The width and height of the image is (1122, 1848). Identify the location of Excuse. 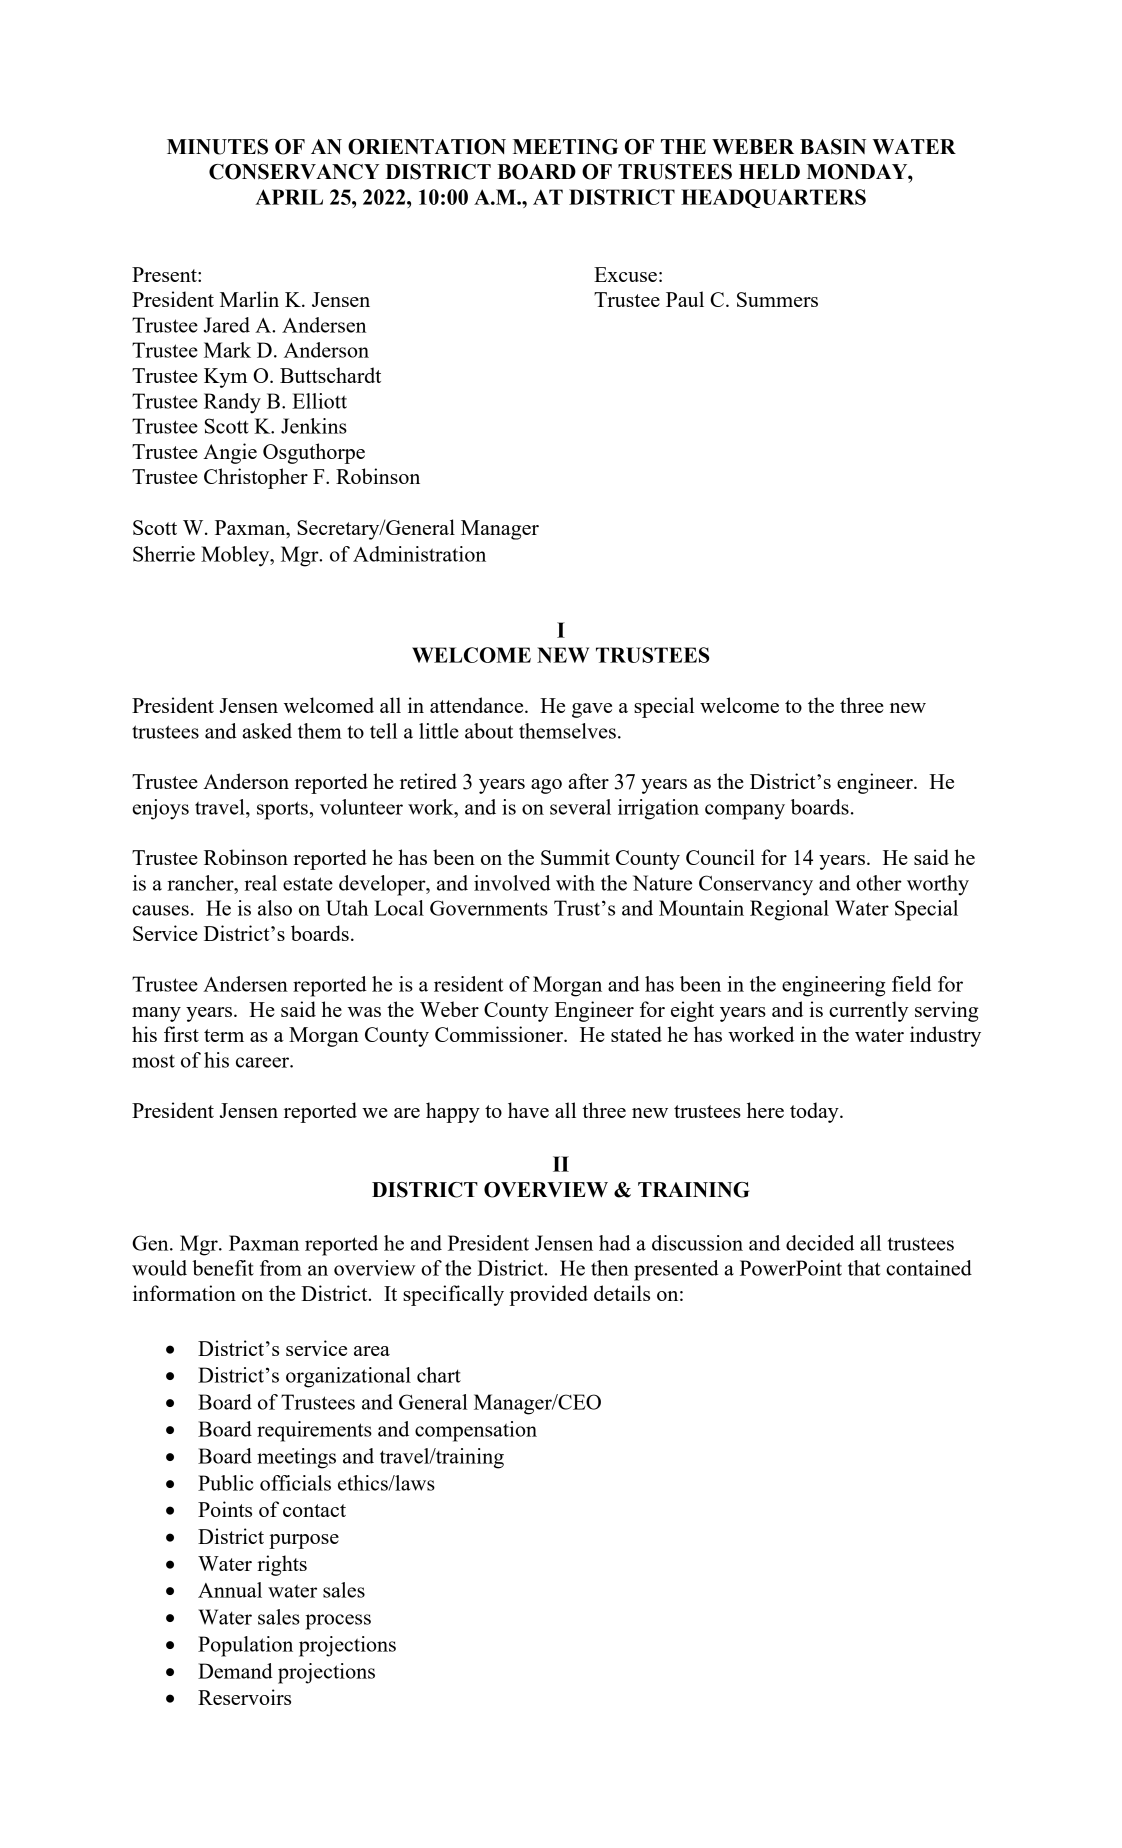
(625, 274).
